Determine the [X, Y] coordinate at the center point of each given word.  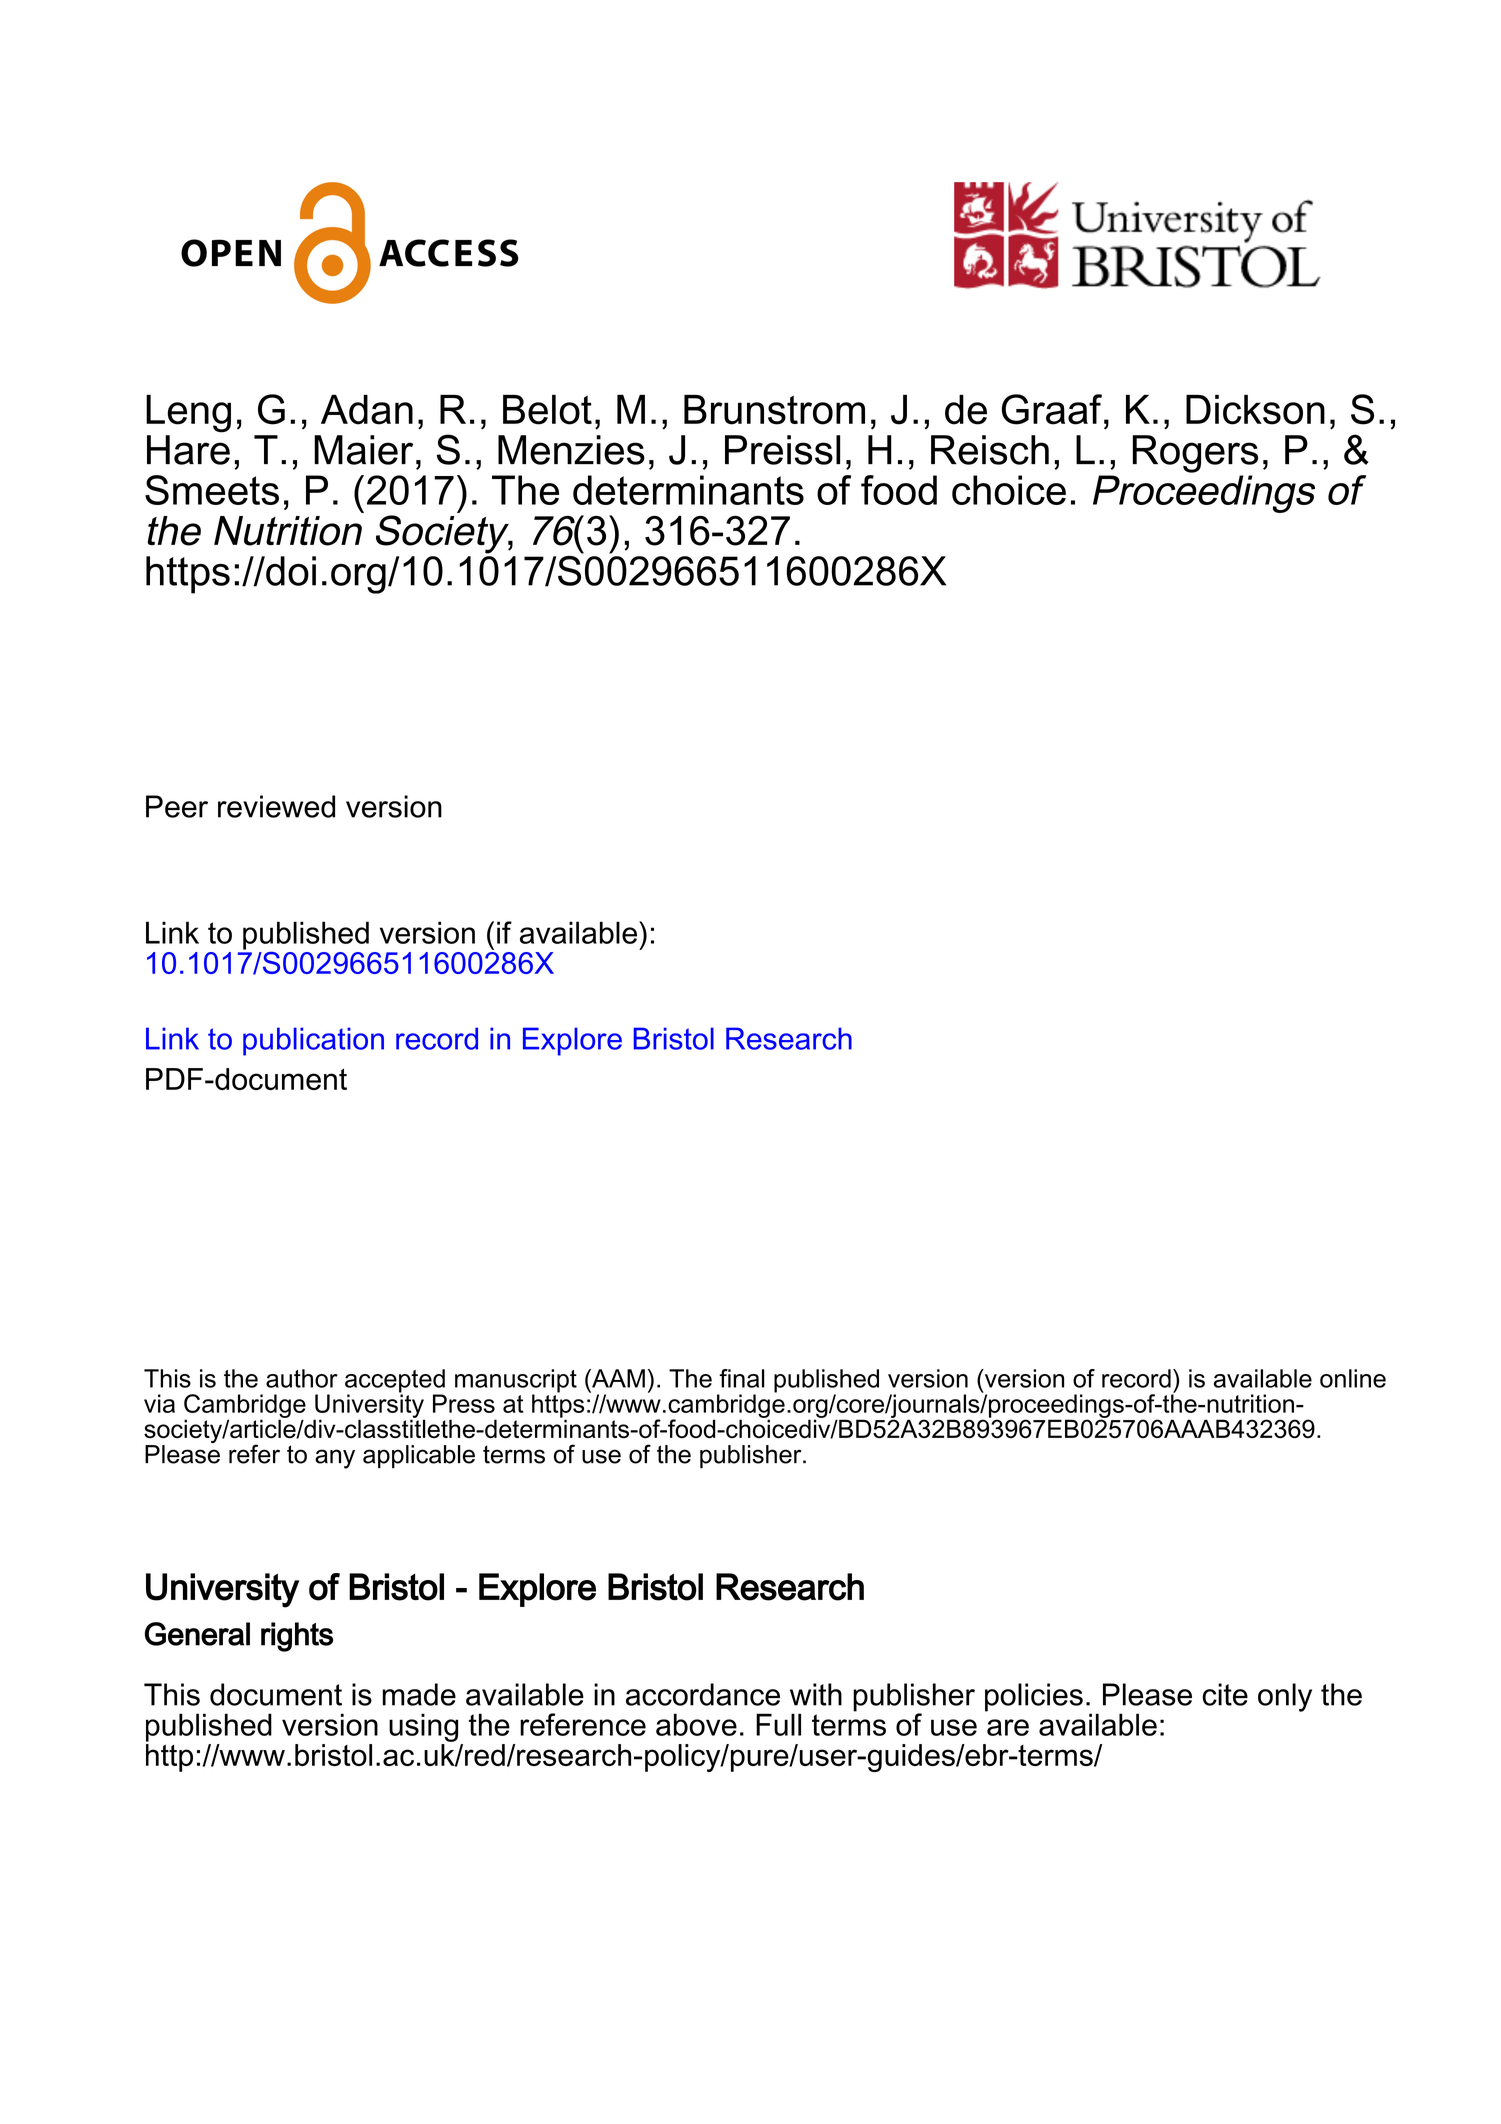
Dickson [1255, 410]
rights [297, 1637]
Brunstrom [774, 410]
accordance [703, 1694]
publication [313, 1041]
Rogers [1195, 454]
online [1353, 1378]
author [302, 1378]
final [742, 1378]
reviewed [276, 806]
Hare [188, 448]
